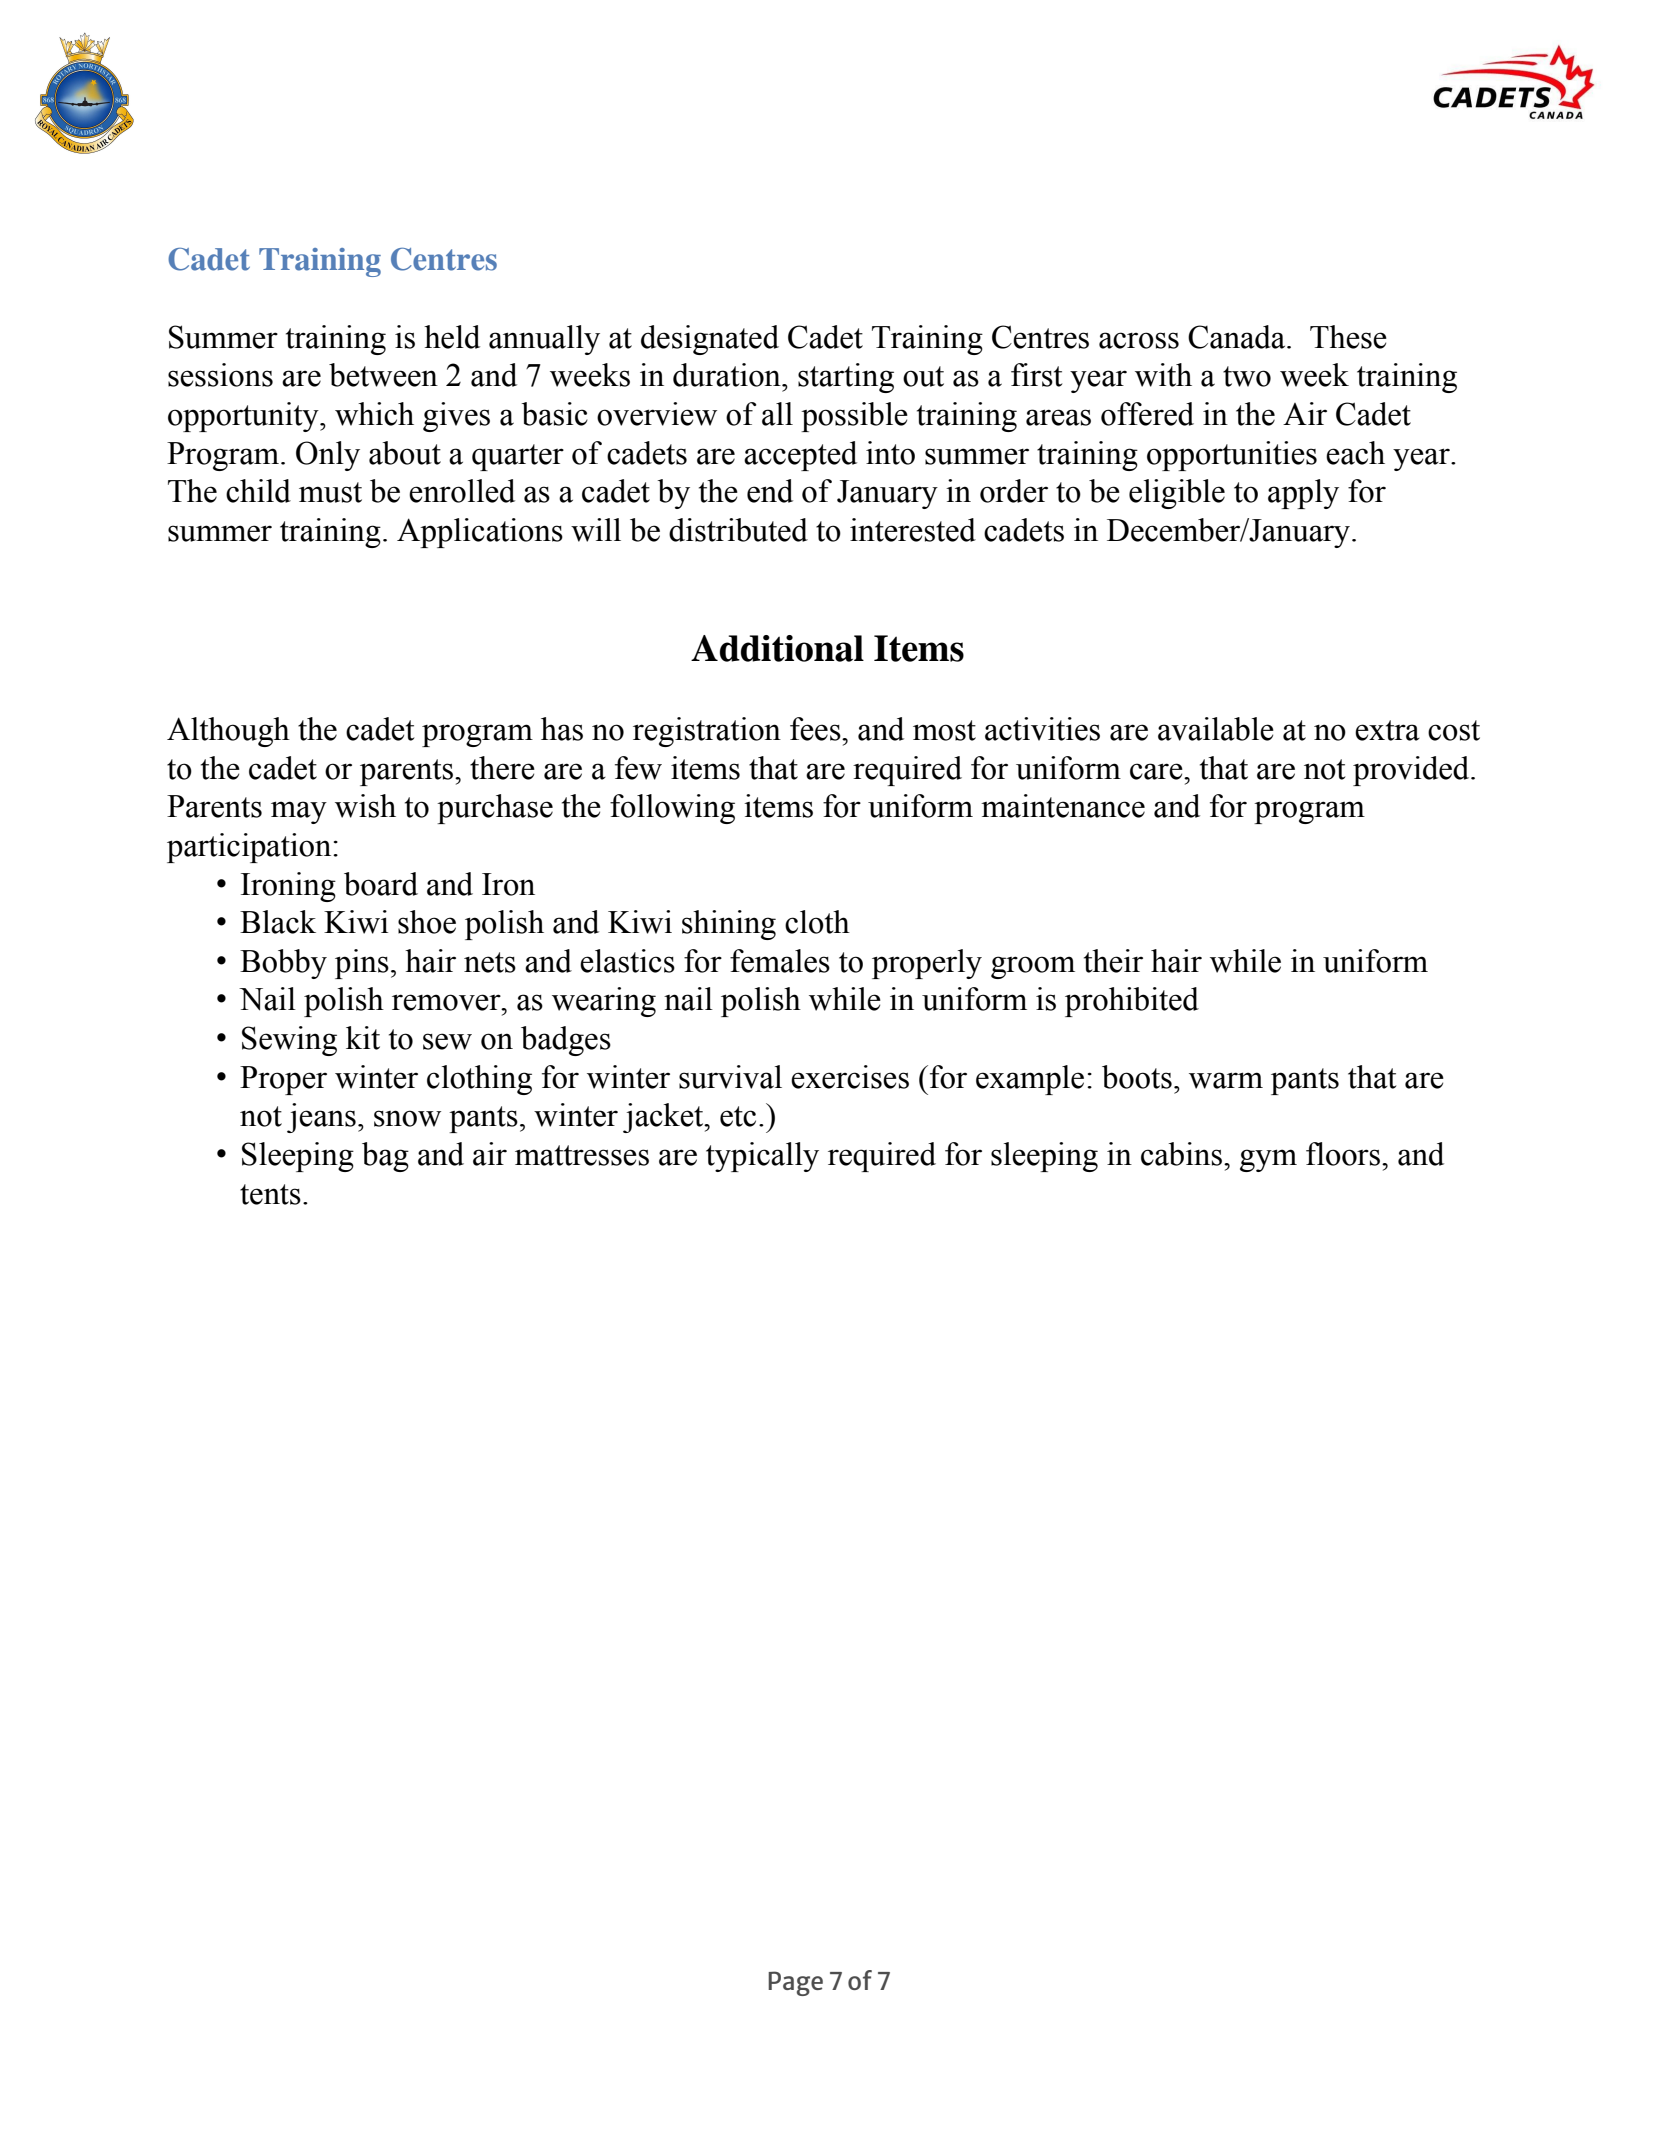 The height and width of the screenshot is (2147, 1659). Describe the element at coordinates (365, 806) in the screenshot. I see `wish` at that location.
